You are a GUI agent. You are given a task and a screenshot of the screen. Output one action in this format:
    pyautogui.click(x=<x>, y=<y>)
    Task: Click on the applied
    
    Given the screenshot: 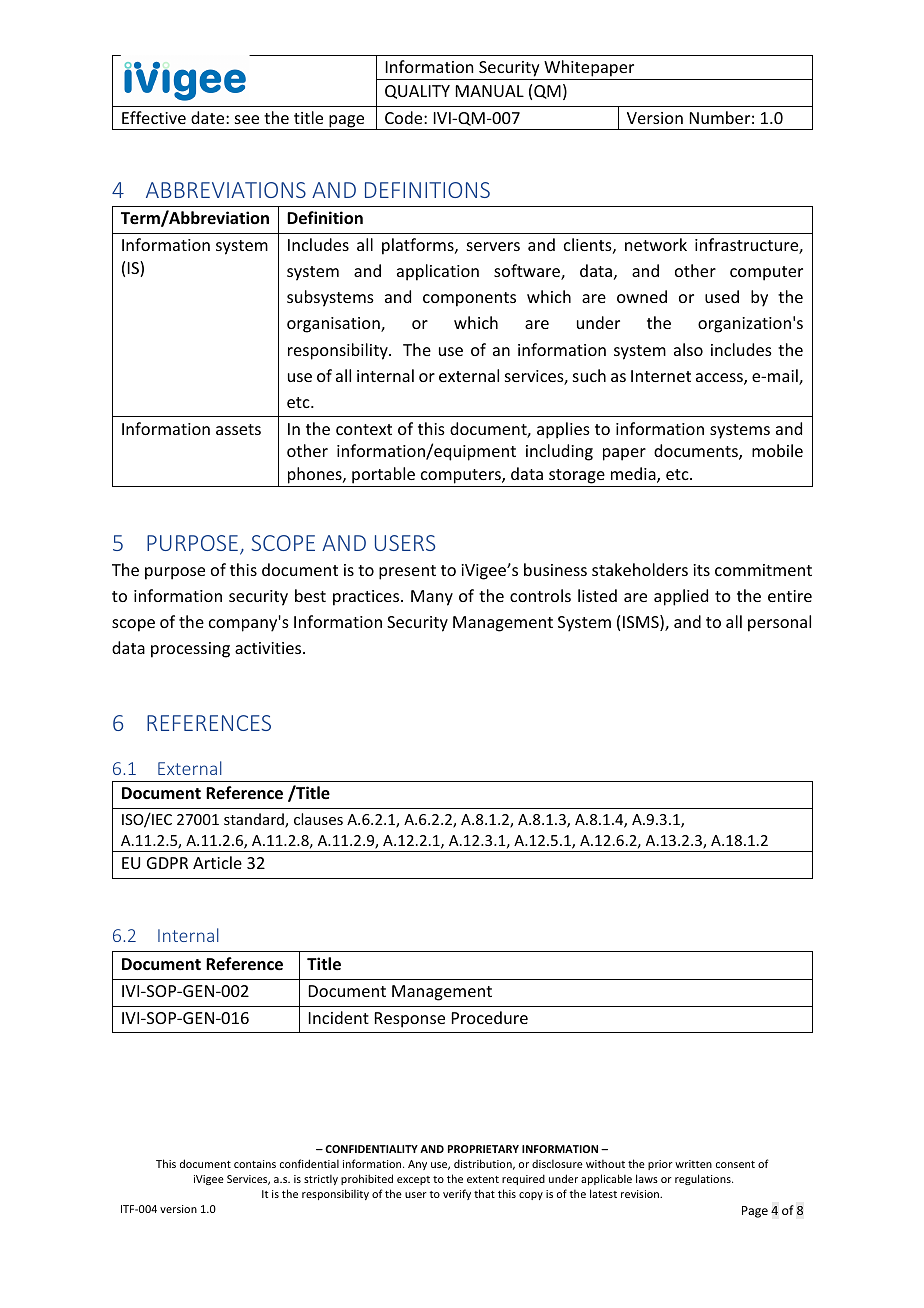 What is the action you would take?
    pyautogui.click(x=681, y=597)
